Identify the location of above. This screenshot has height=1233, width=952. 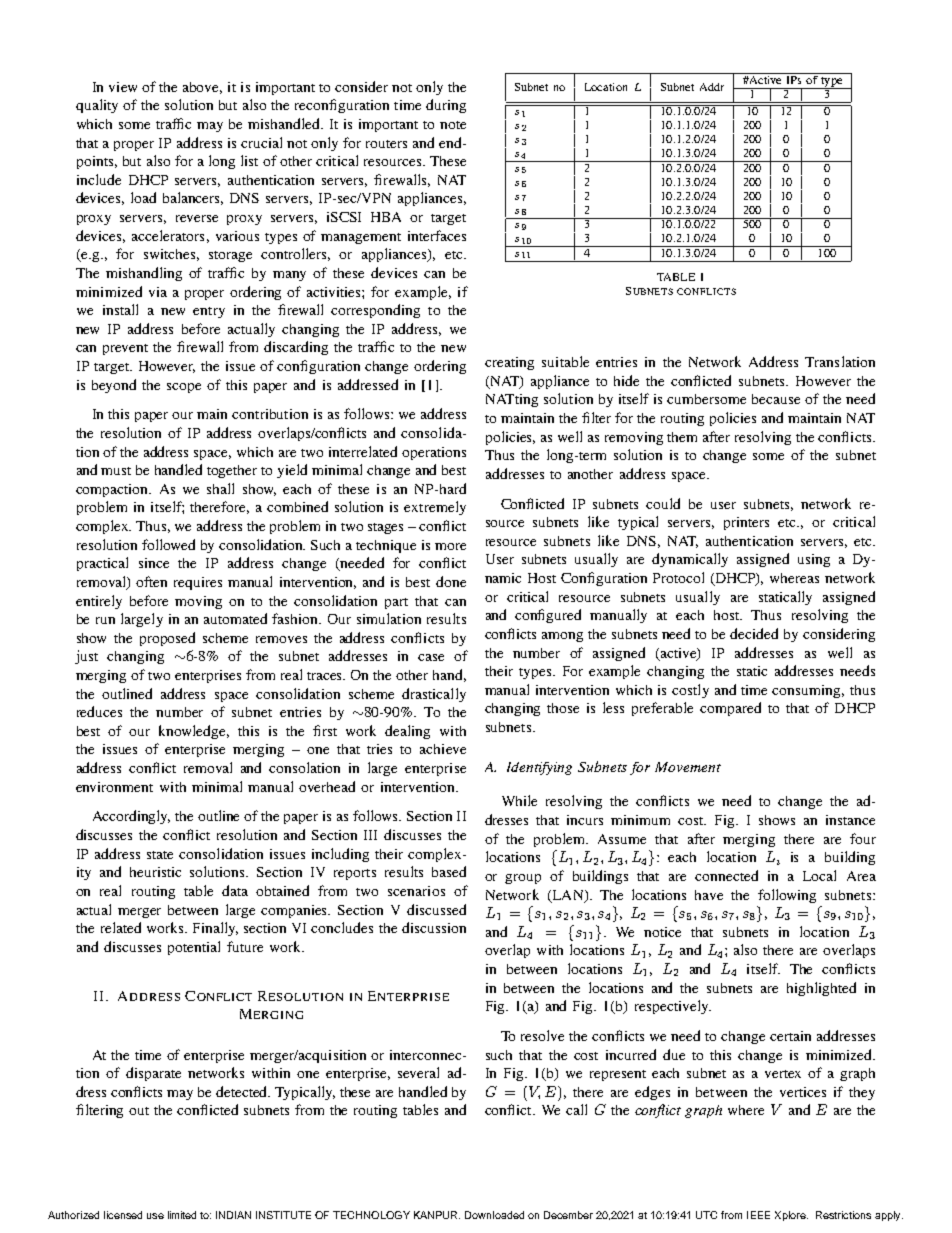
(202, 88).
